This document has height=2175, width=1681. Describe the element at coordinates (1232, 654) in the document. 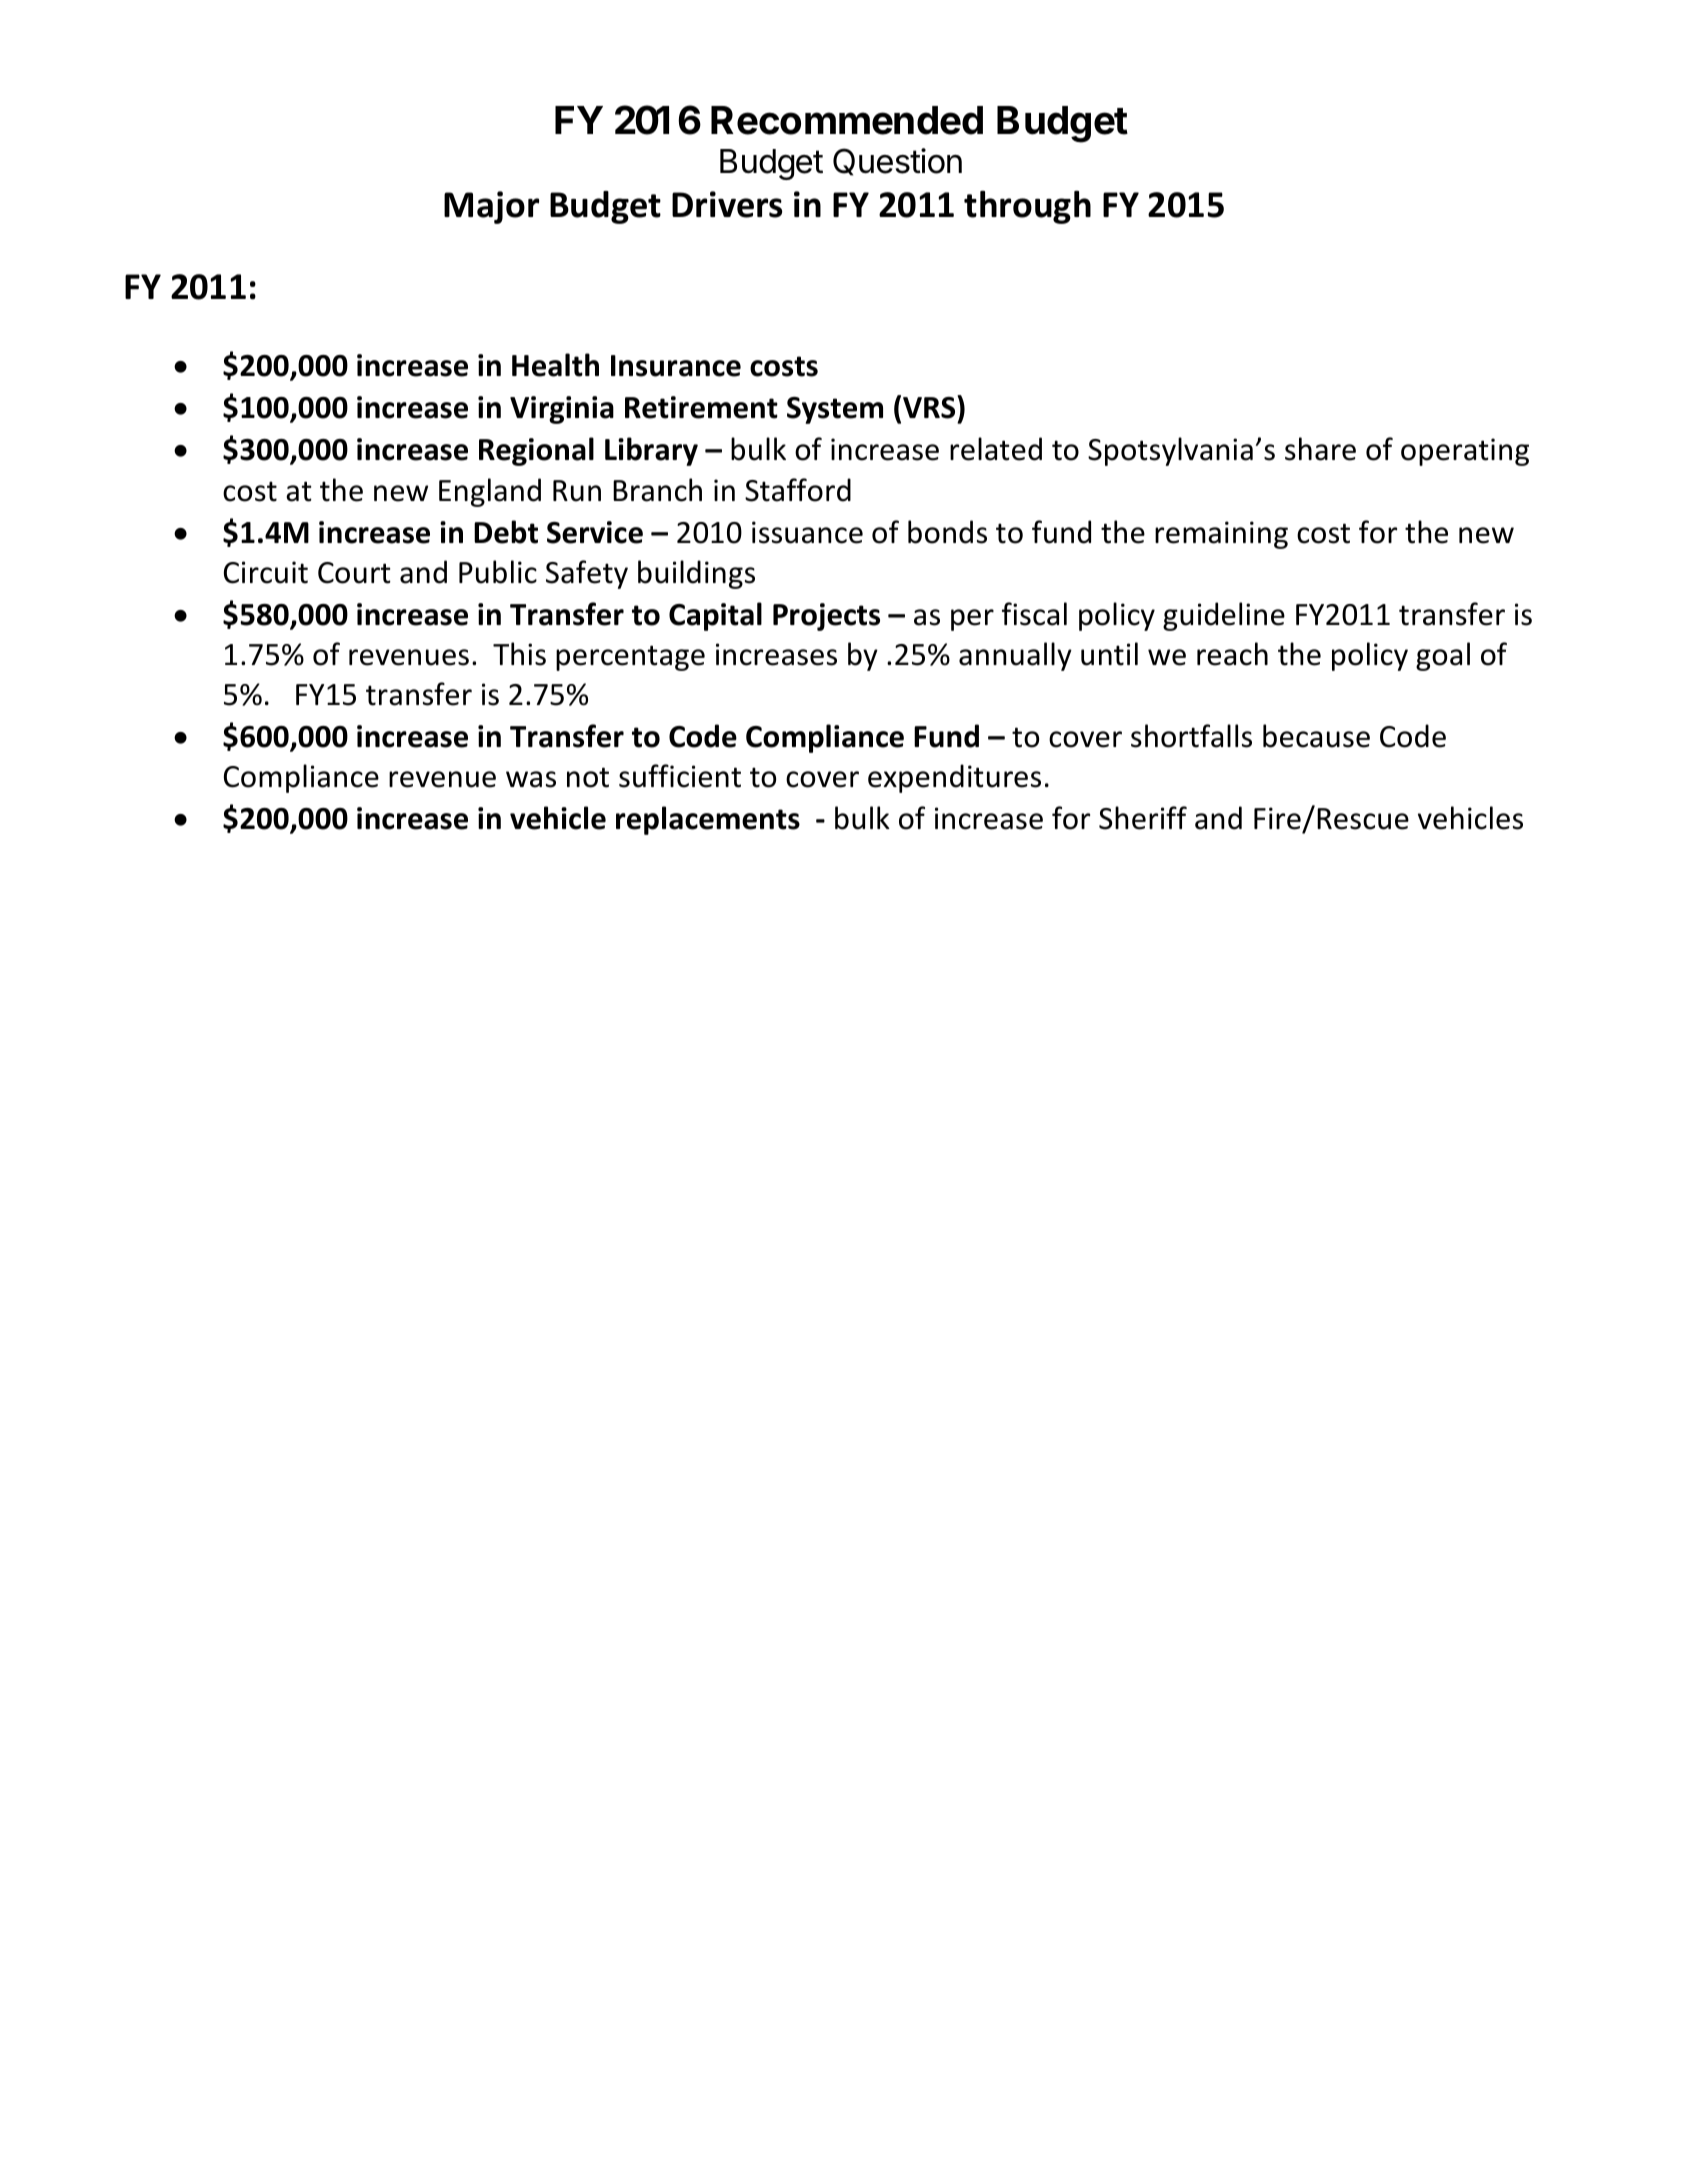

I see `reach` at that location.
